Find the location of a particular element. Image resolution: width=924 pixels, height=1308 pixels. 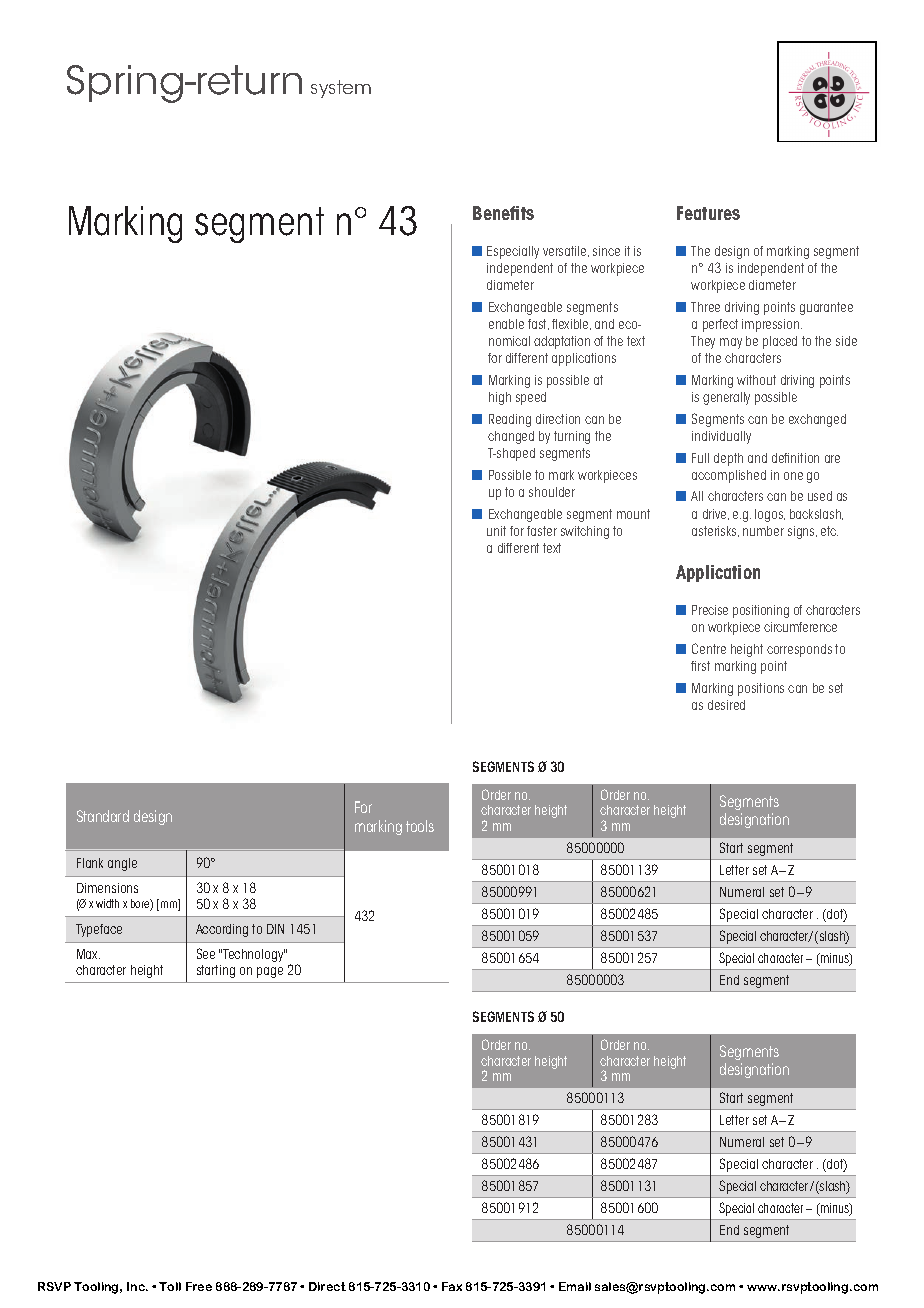

Features is located at coordinates (708, 213).
